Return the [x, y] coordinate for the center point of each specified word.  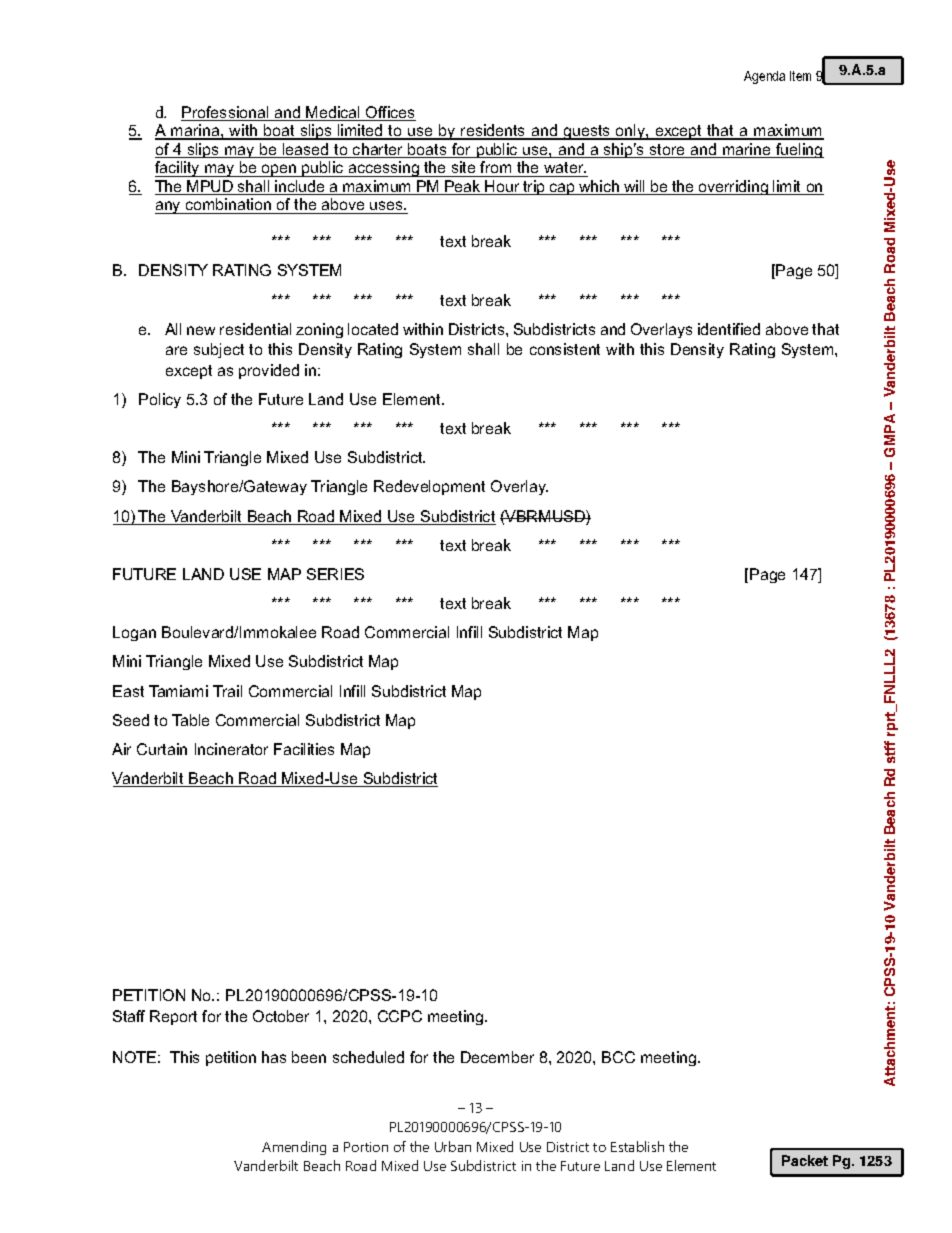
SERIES [335, 574]
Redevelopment [429, 487]
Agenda [764, 77]
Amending [294, 1148]
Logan [134, 633]
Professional [226, 113]
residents [493, 131]
